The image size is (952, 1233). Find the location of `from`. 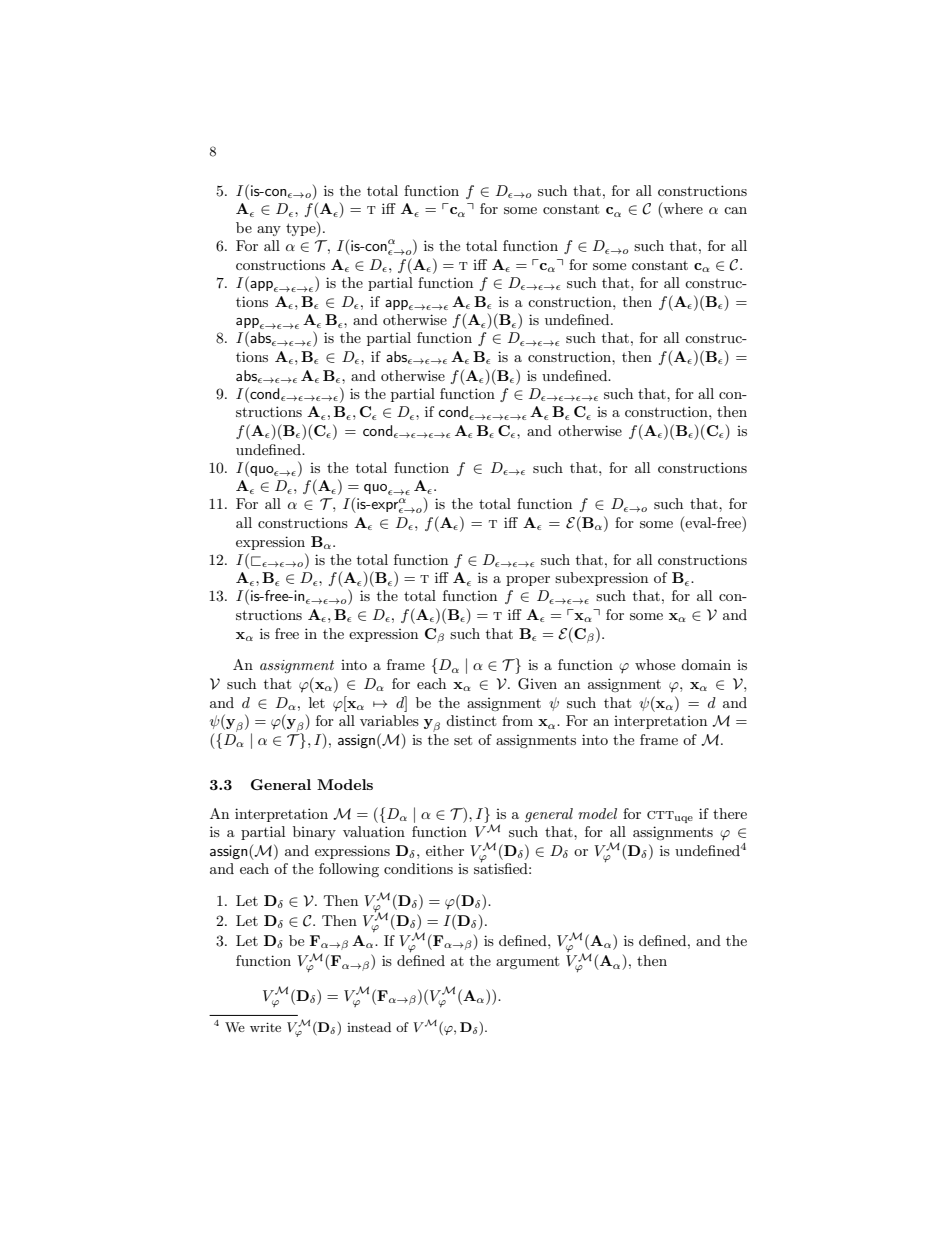

from is located at coordinates (517, 720).
